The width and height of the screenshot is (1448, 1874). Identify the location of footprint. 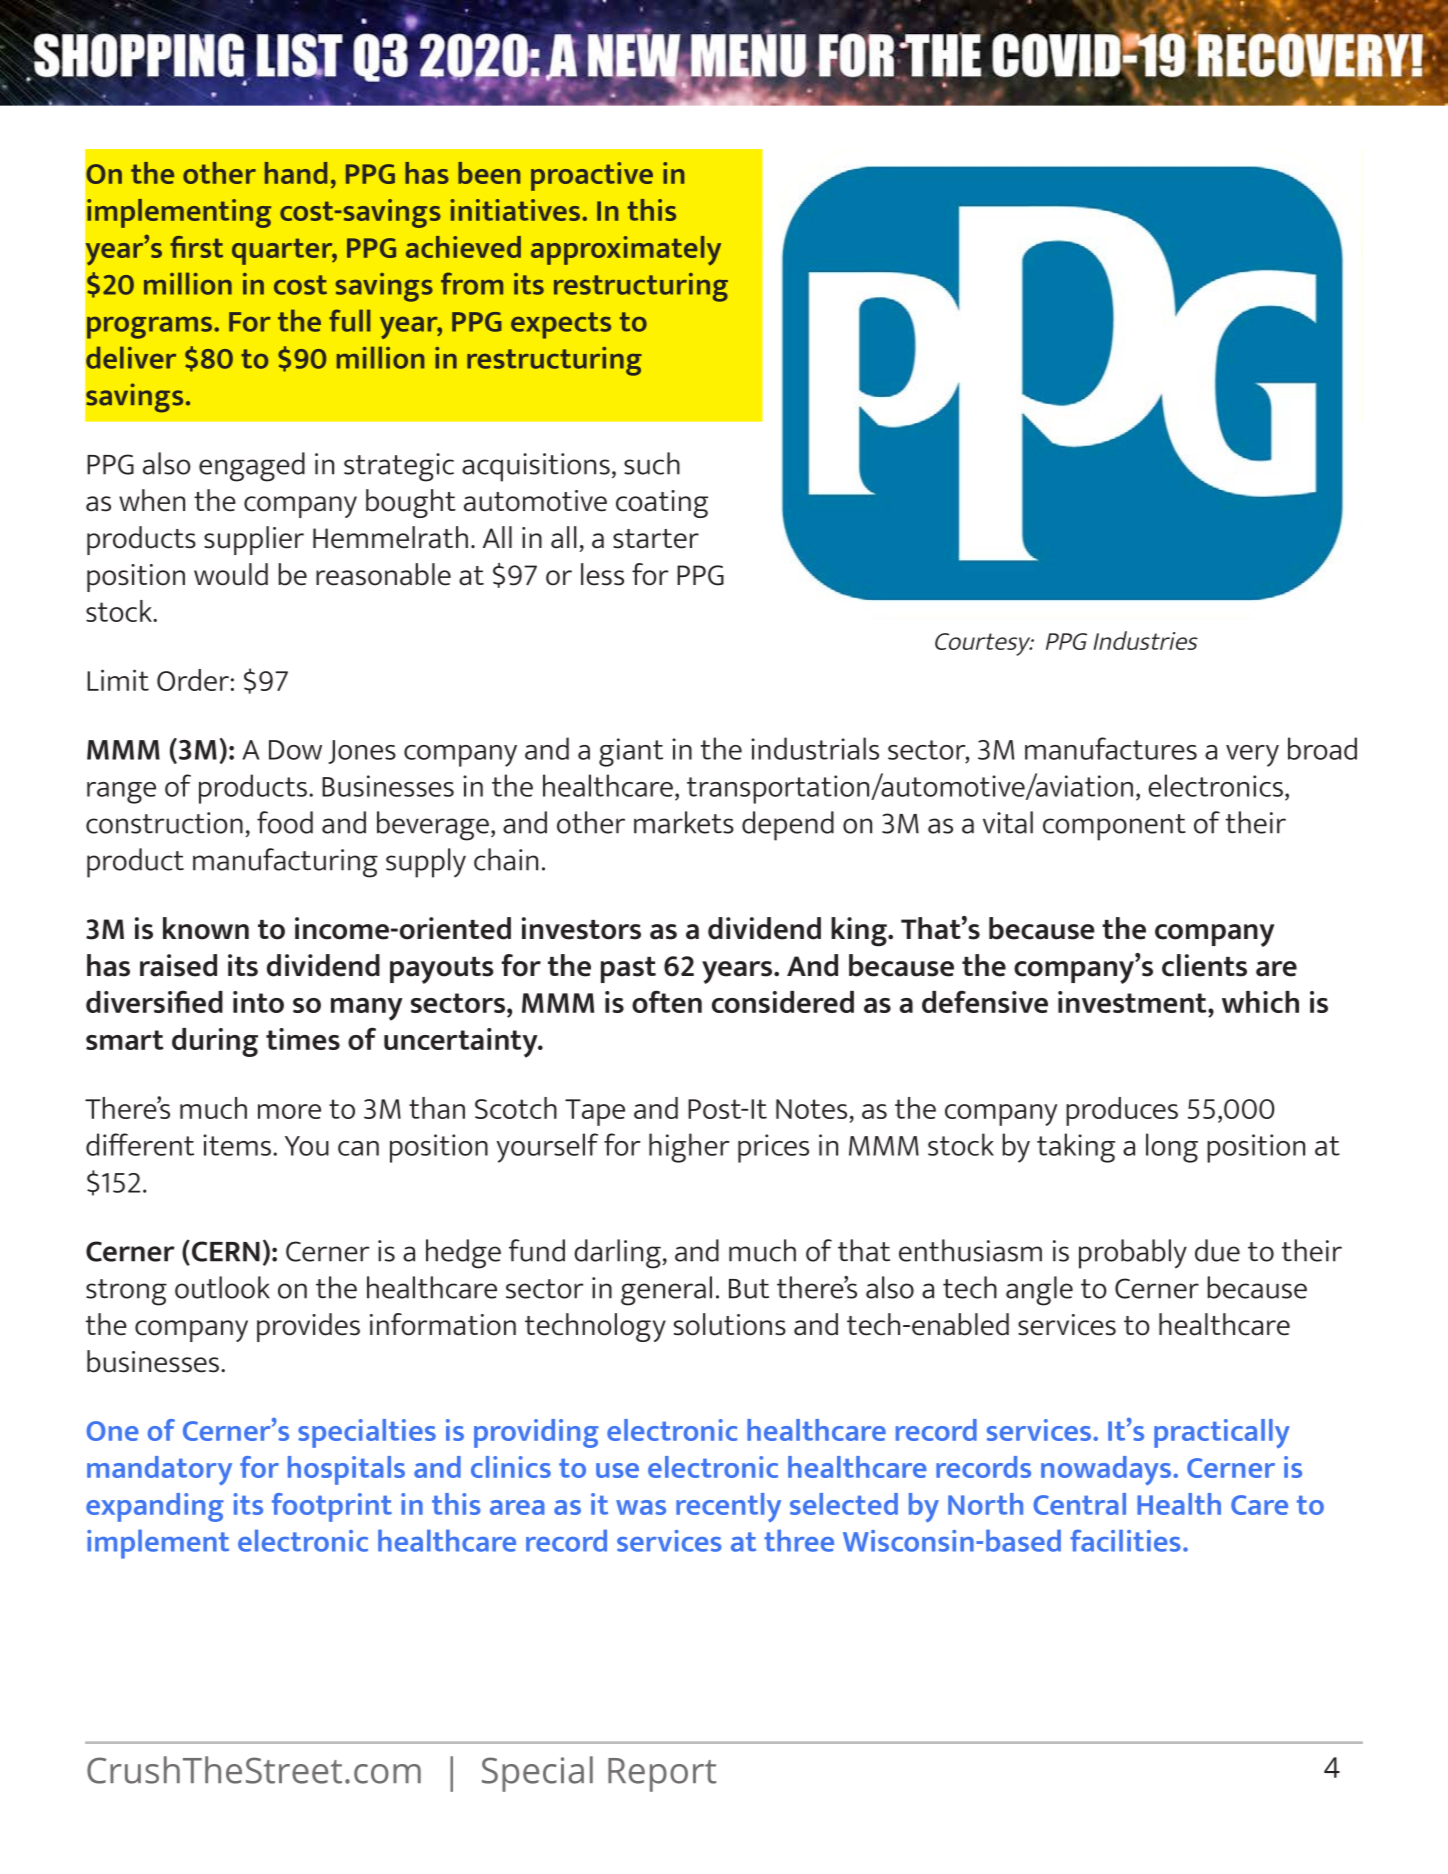
(332, 1507).
